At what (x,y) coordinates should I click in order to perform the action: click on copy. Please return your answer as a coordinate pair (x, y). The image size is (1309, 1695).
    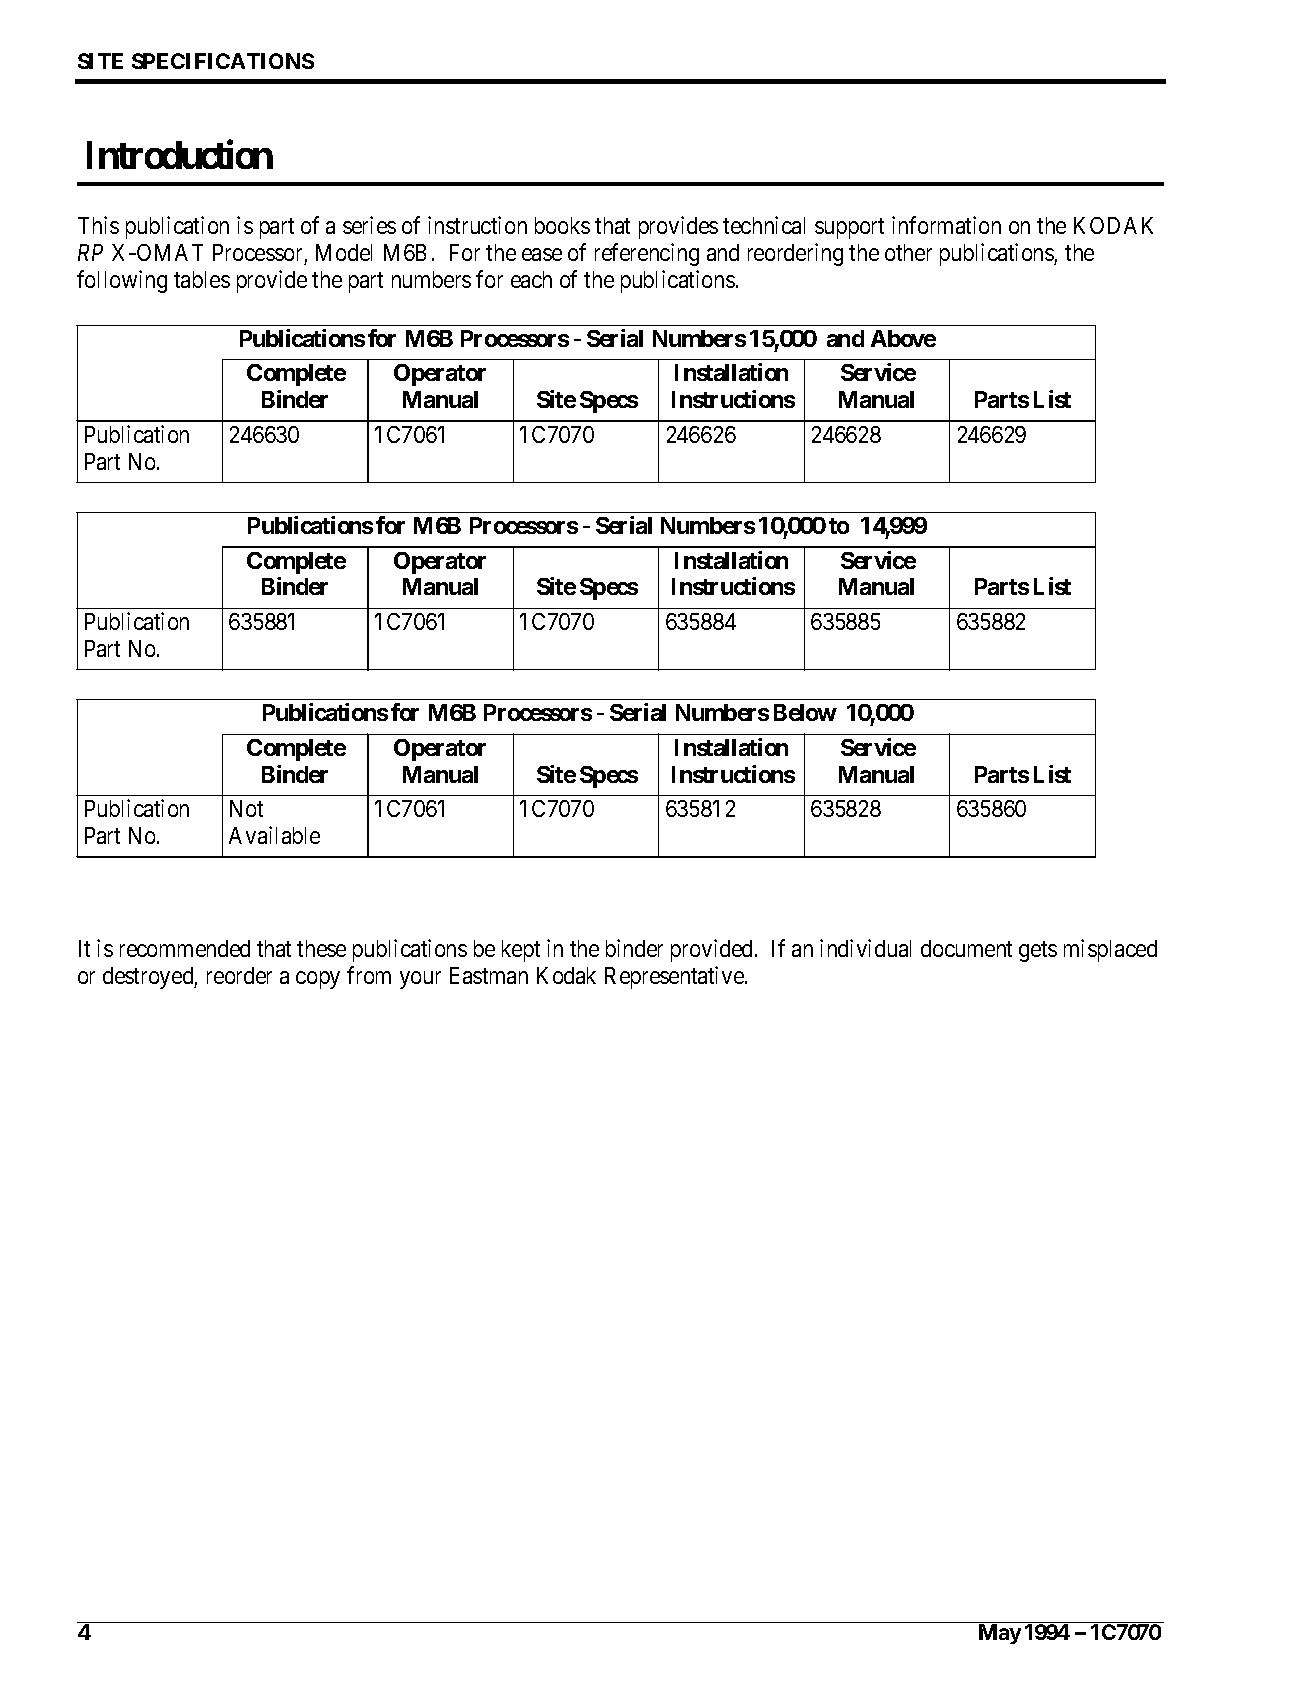
    Looking at the image, I should click on (318, 980).
